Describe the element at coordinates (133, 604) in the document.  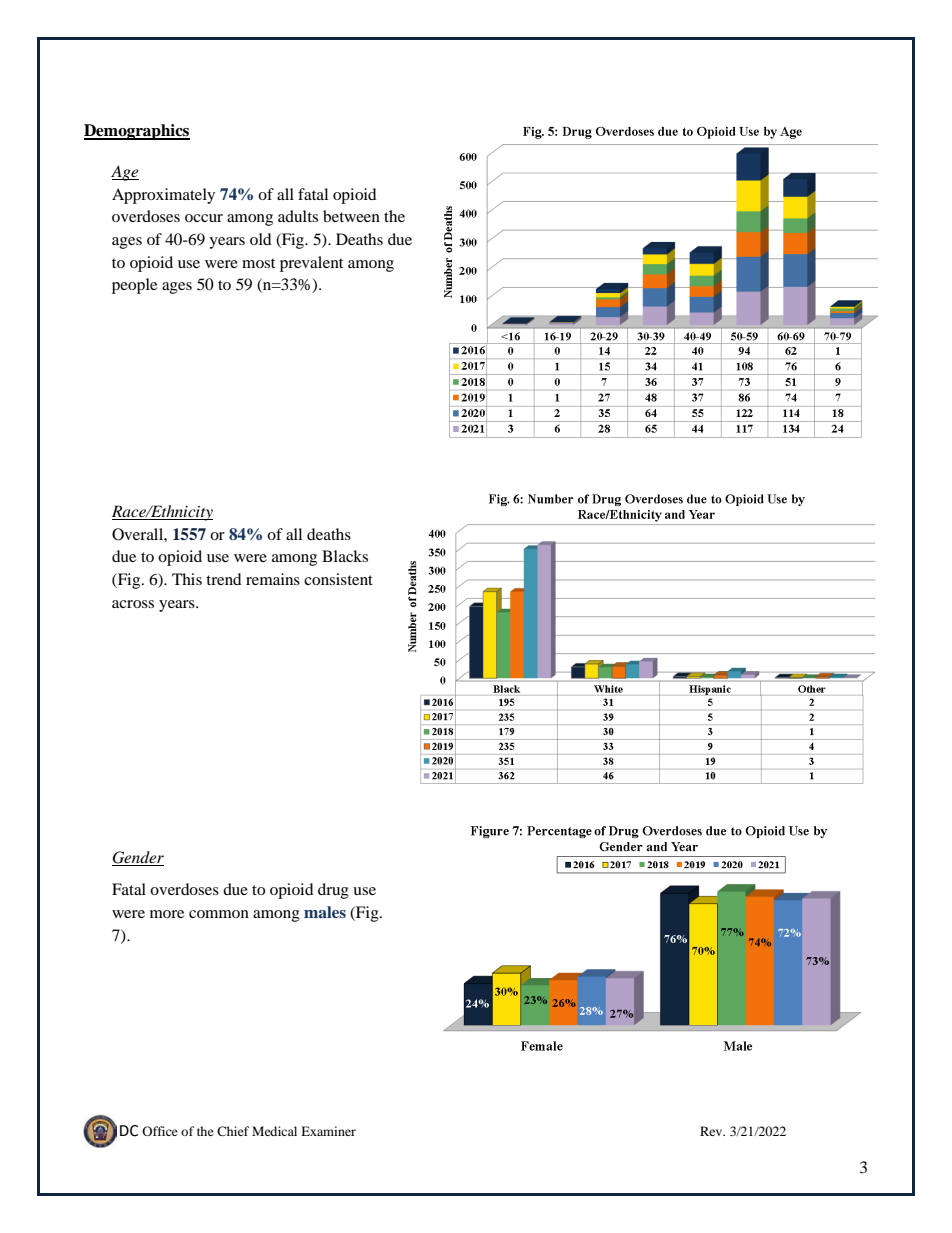
I see `across` at that location.
